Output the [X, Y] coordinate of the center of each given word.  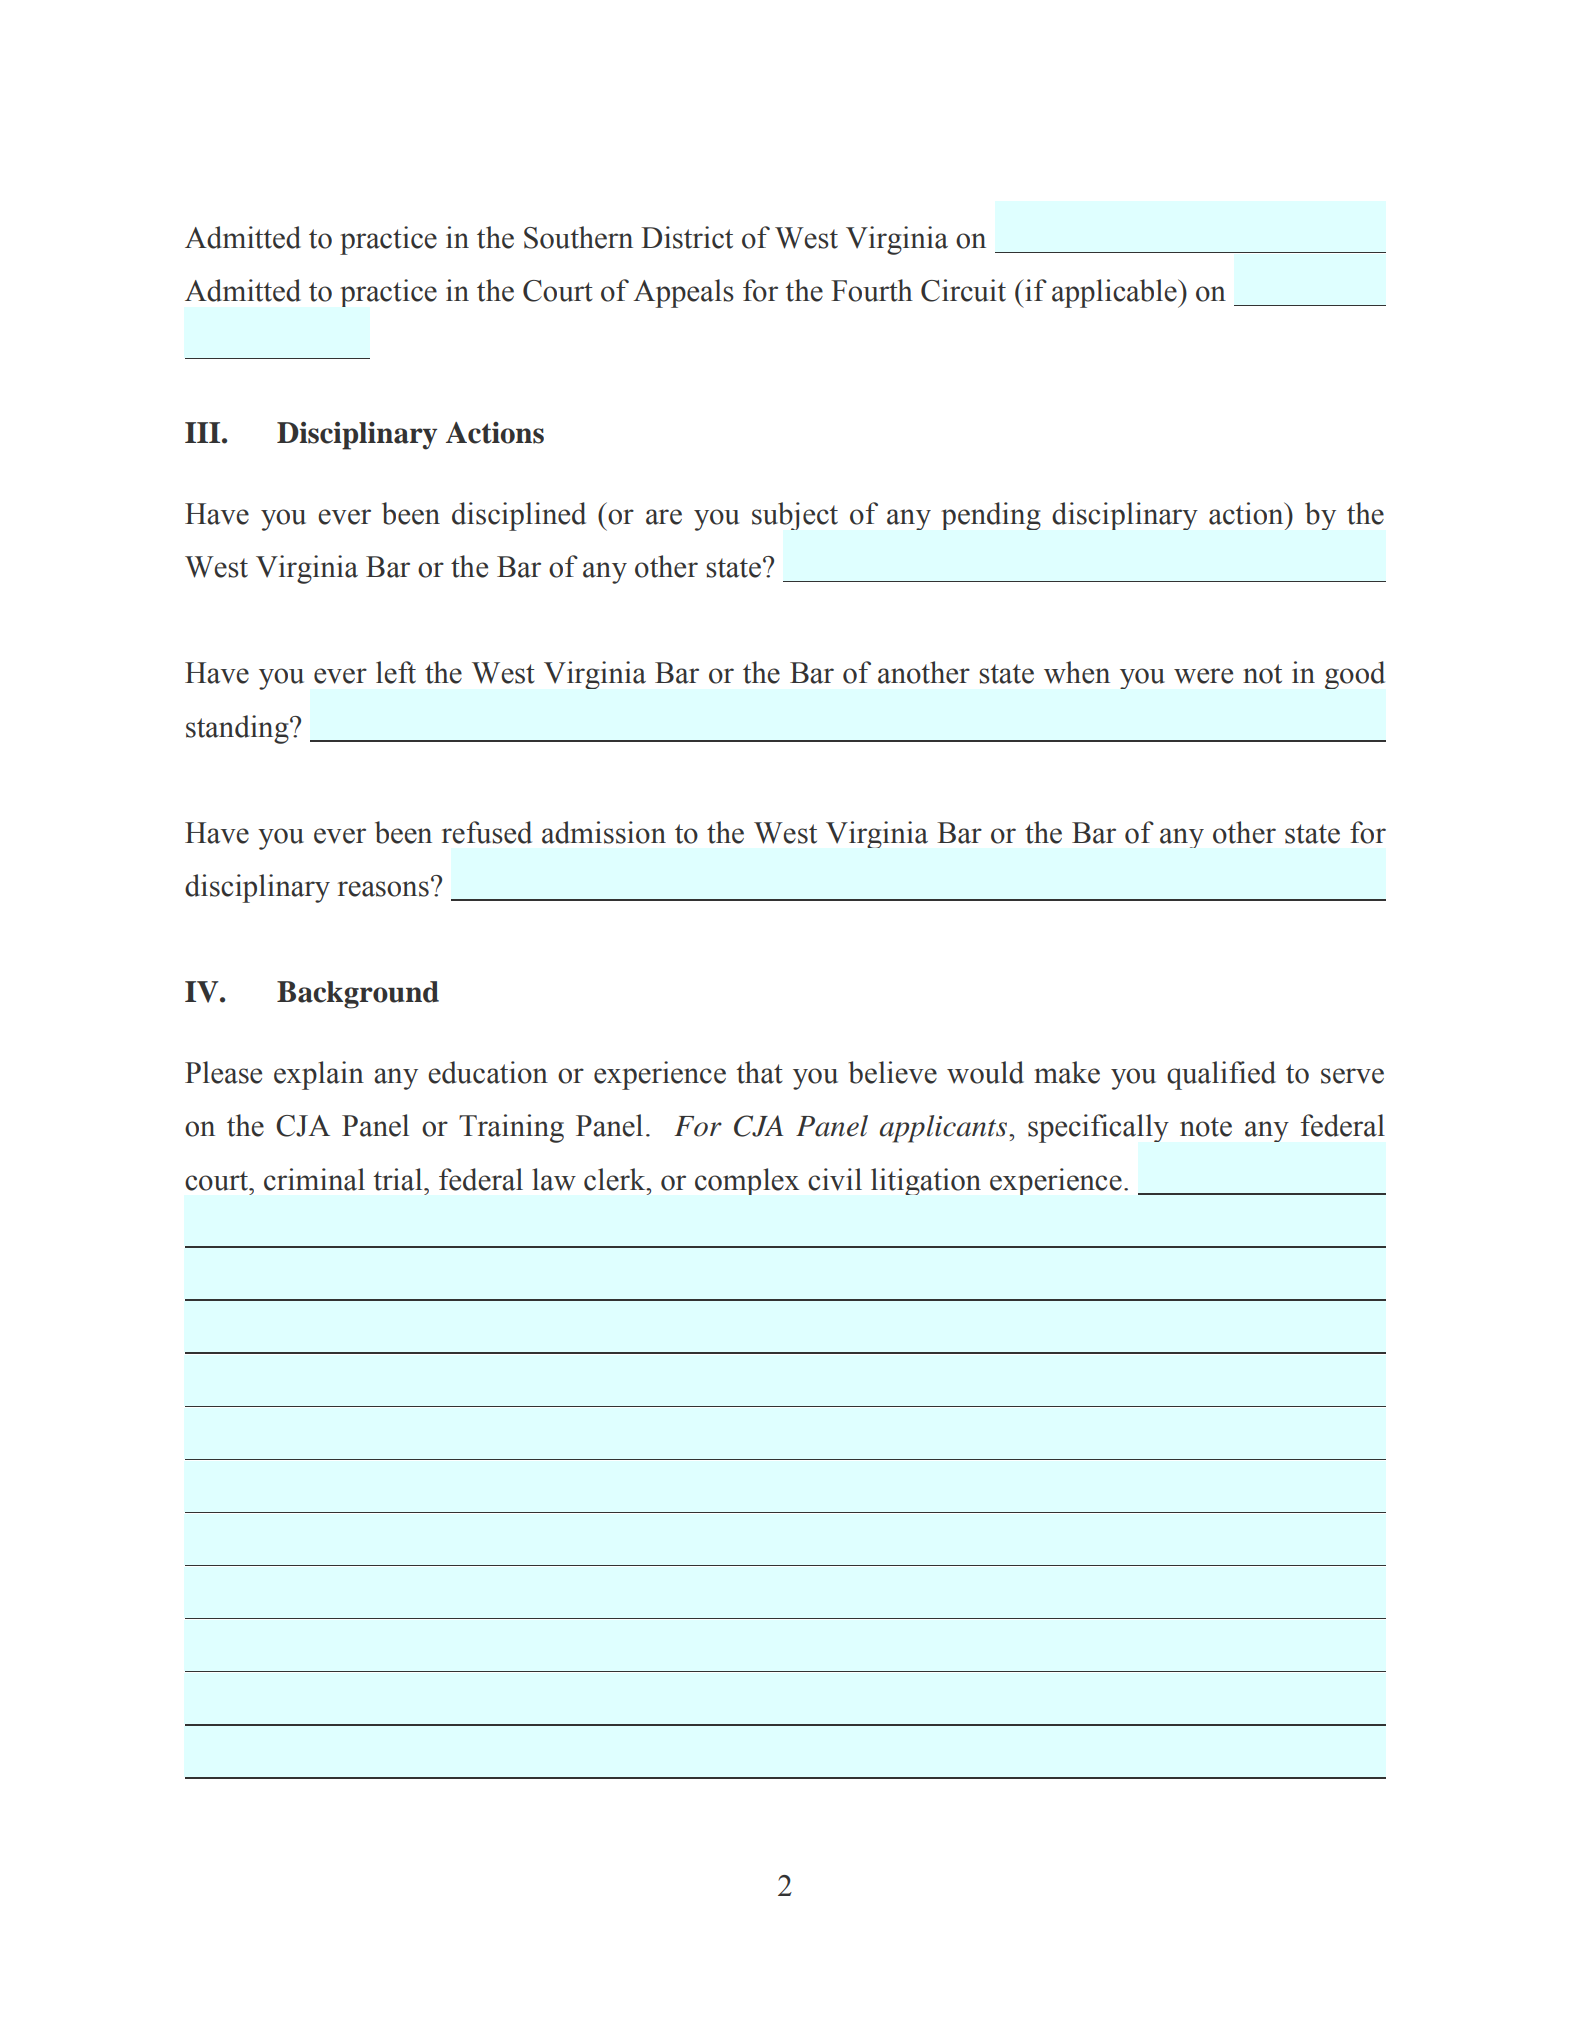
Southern [578, 237]
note [1206, 1127]
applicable [1115, 293]
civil [835, 1179]
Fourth [872, 290]
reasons [383, 889]
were [1203, 676]
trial [399, 1179]
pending [991, 516]
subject [795, 516]
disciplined [519, 516]
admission [604, 832]
